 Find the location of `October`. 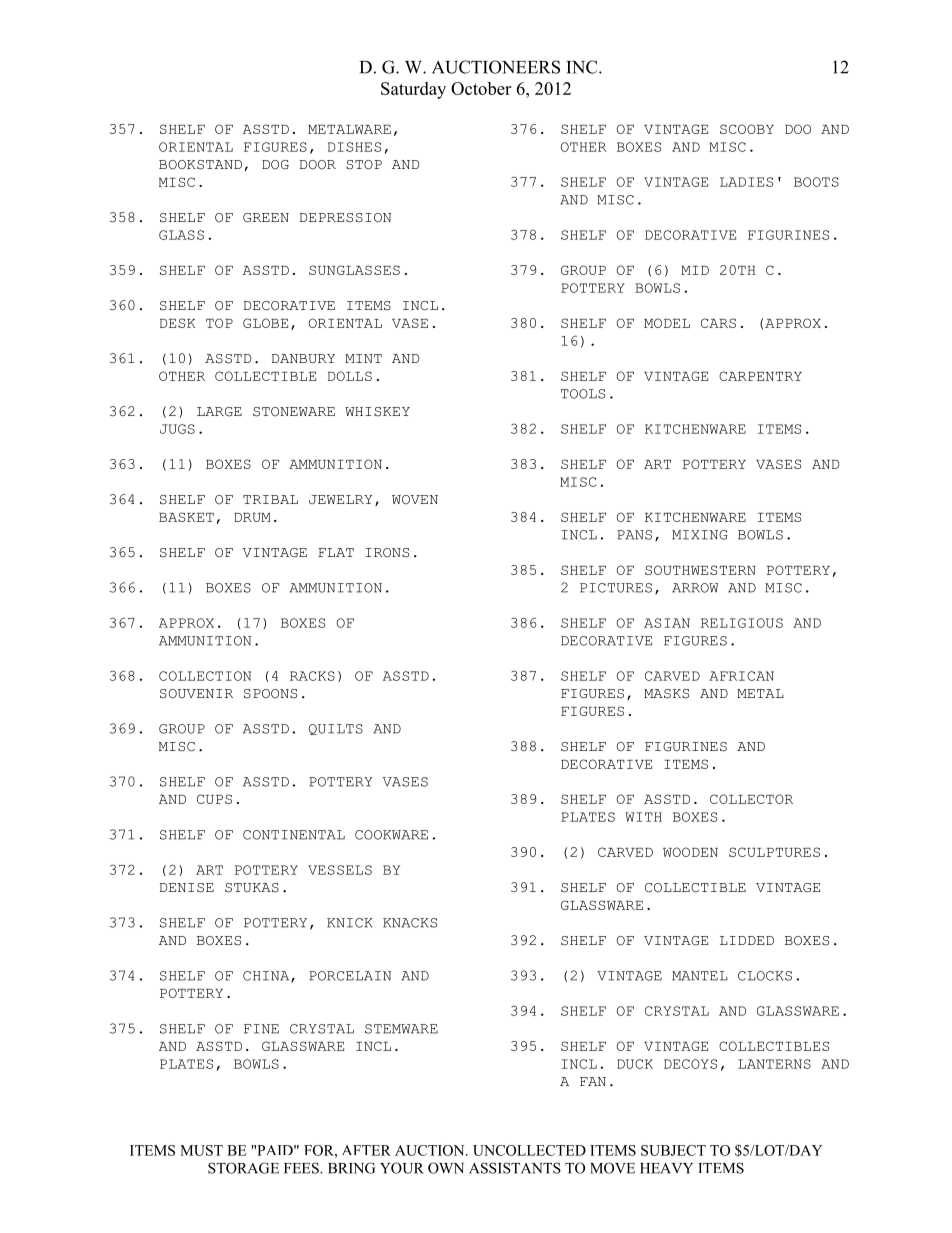

October is located at coordinates (481, 88).
